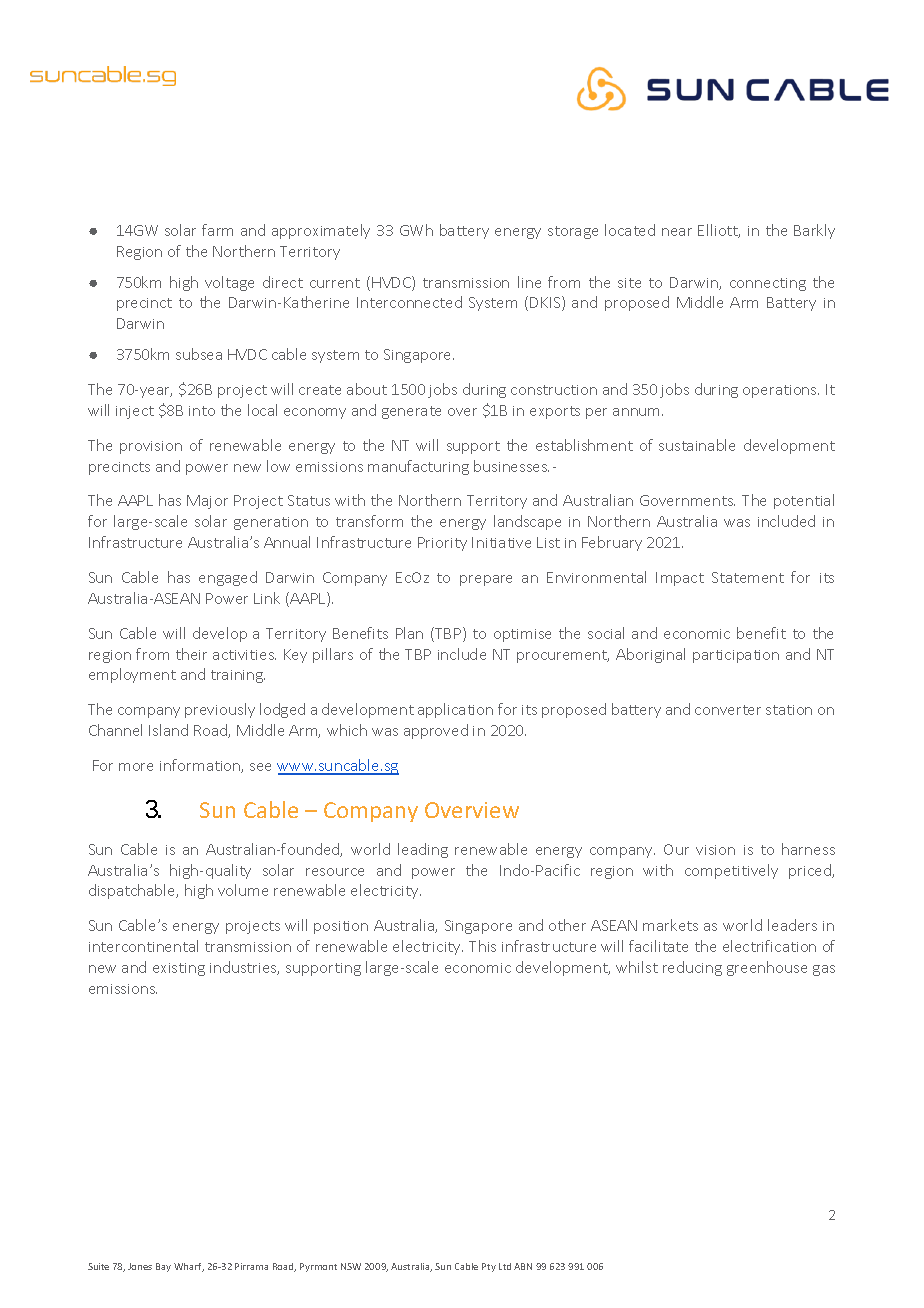 The width and height of the page is (924, 1308). Describe the element at coordinates (523, 1266) in the page. I see `ABN` at that location.
